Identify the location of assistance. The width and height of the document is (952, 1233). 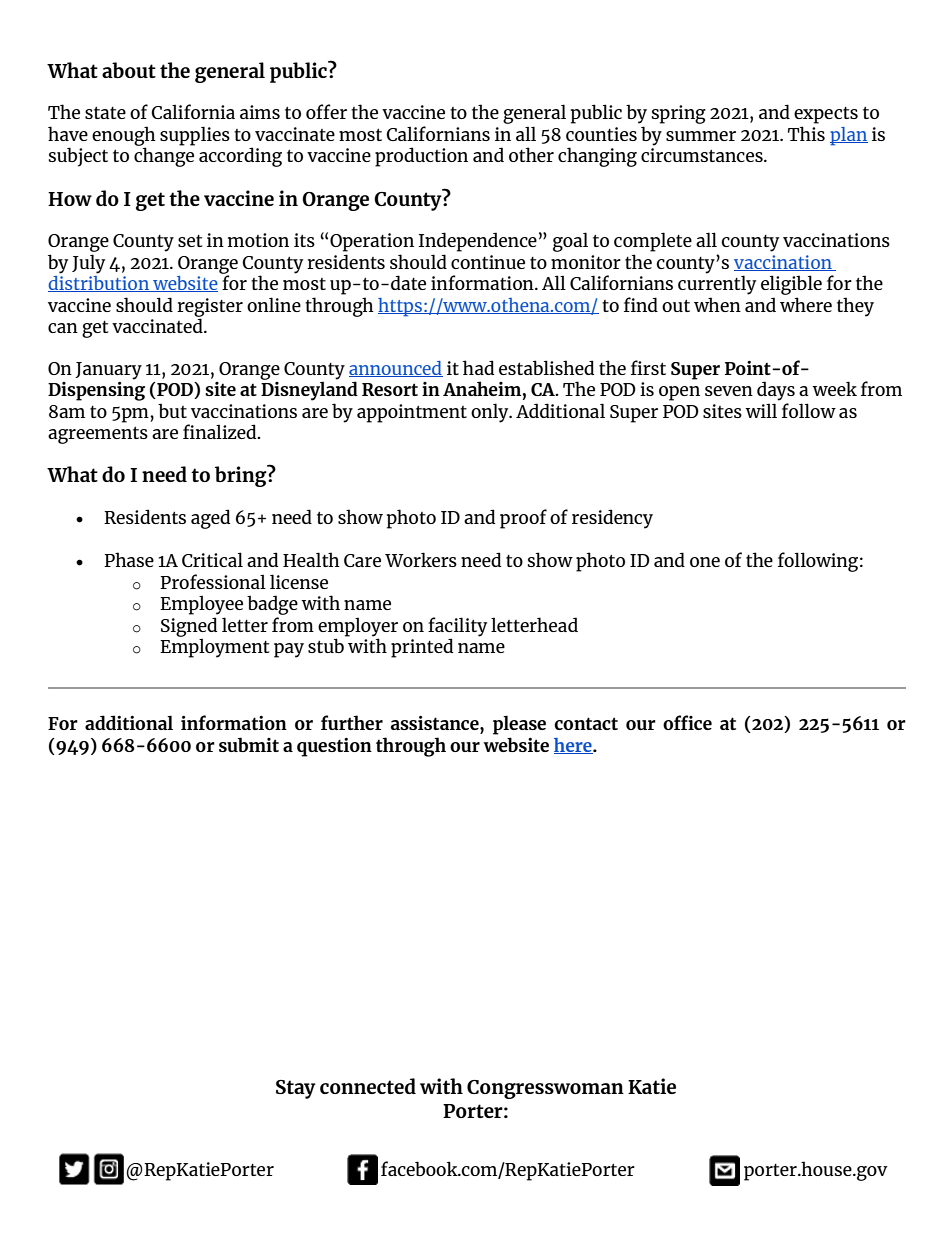
(436, 723).
